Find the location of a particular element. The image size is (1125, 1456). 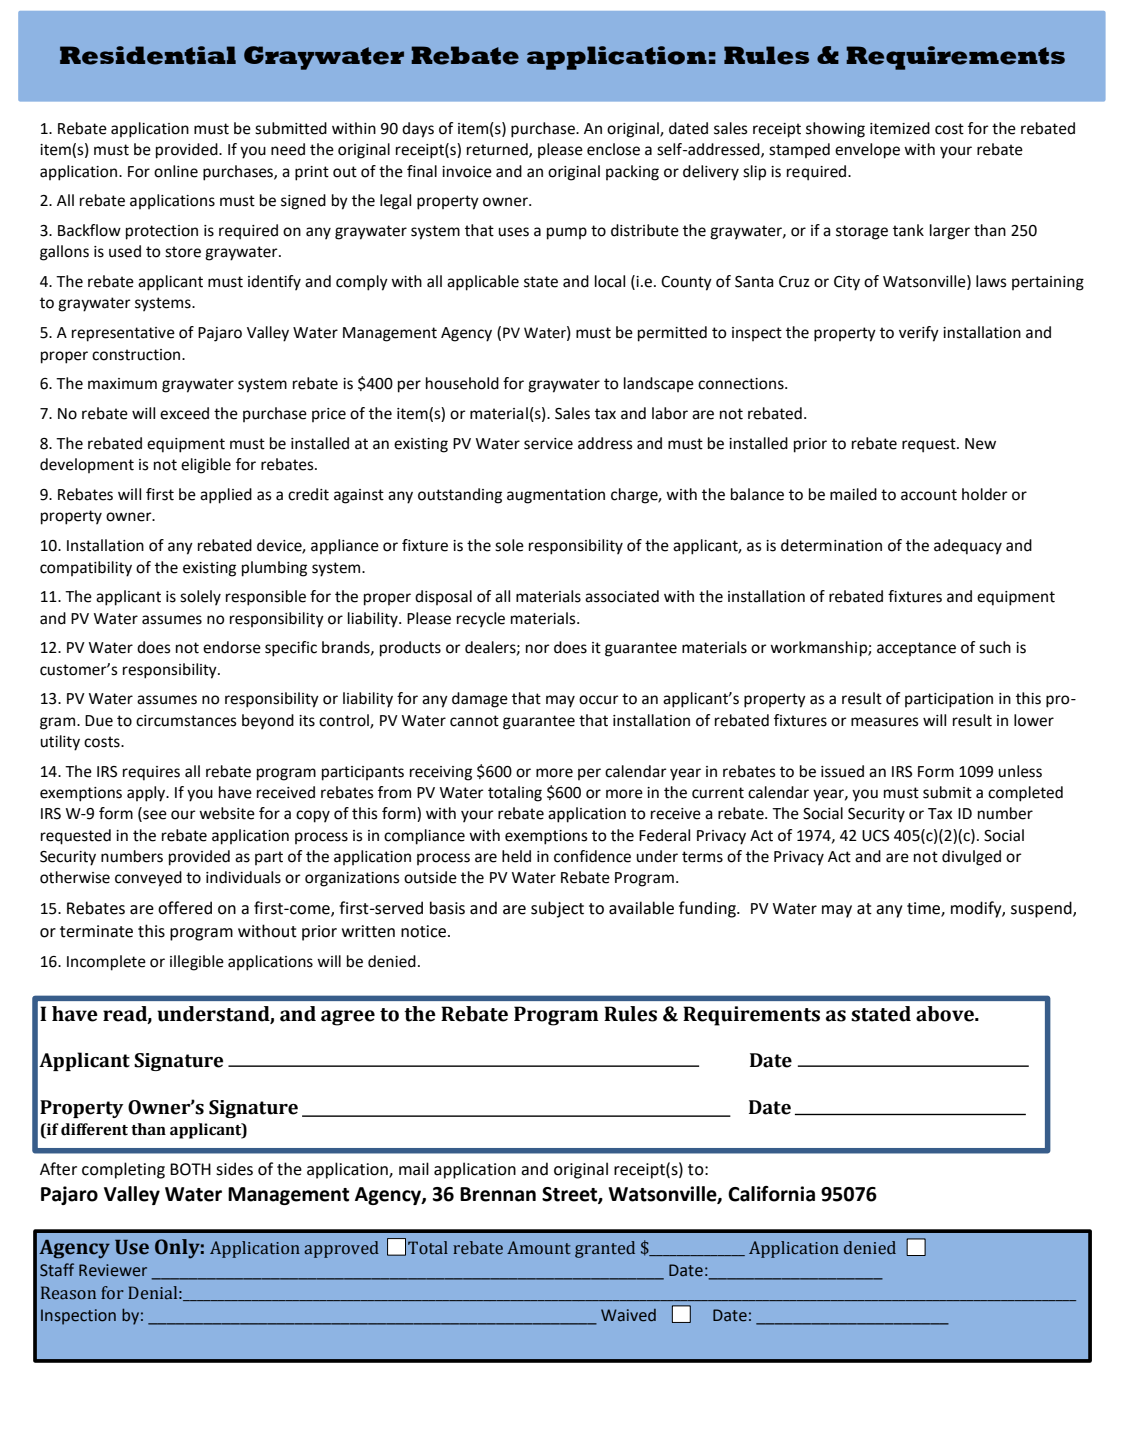

local is located at coordinates (610, 281).
